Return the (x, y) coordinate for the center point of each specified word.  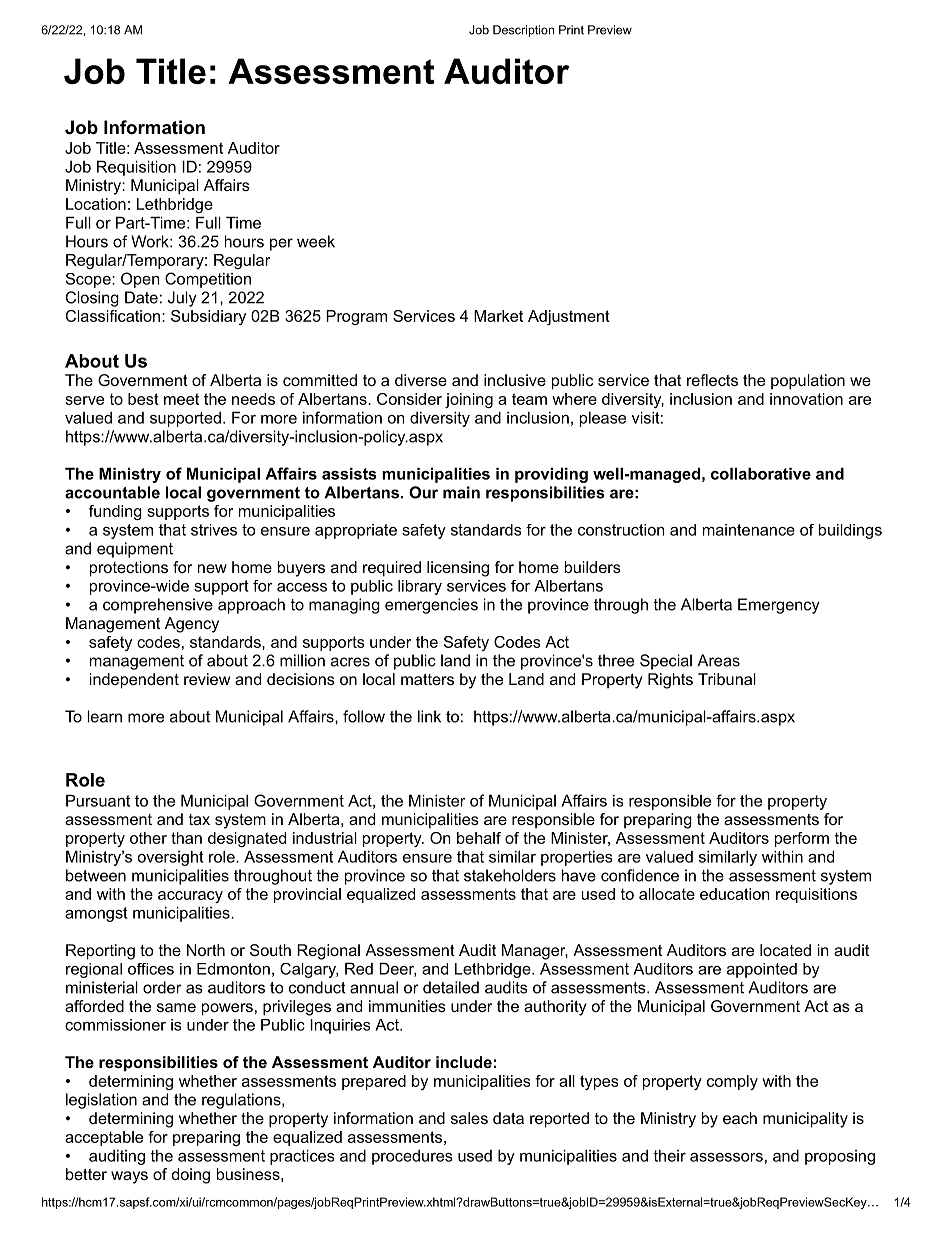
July (182, 299)
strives (214, 530)
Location (96, 204)
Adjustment (569, 317)
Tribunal (727, 679)
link (429, 716)
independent (134, 681)
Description (523, 31)
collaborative (761, 473)
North (206, 950)
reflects (712, 380)
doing (191, 1176)
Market (498, 316)
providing (551, 475)
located (785, 950)
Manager (535, 952)
